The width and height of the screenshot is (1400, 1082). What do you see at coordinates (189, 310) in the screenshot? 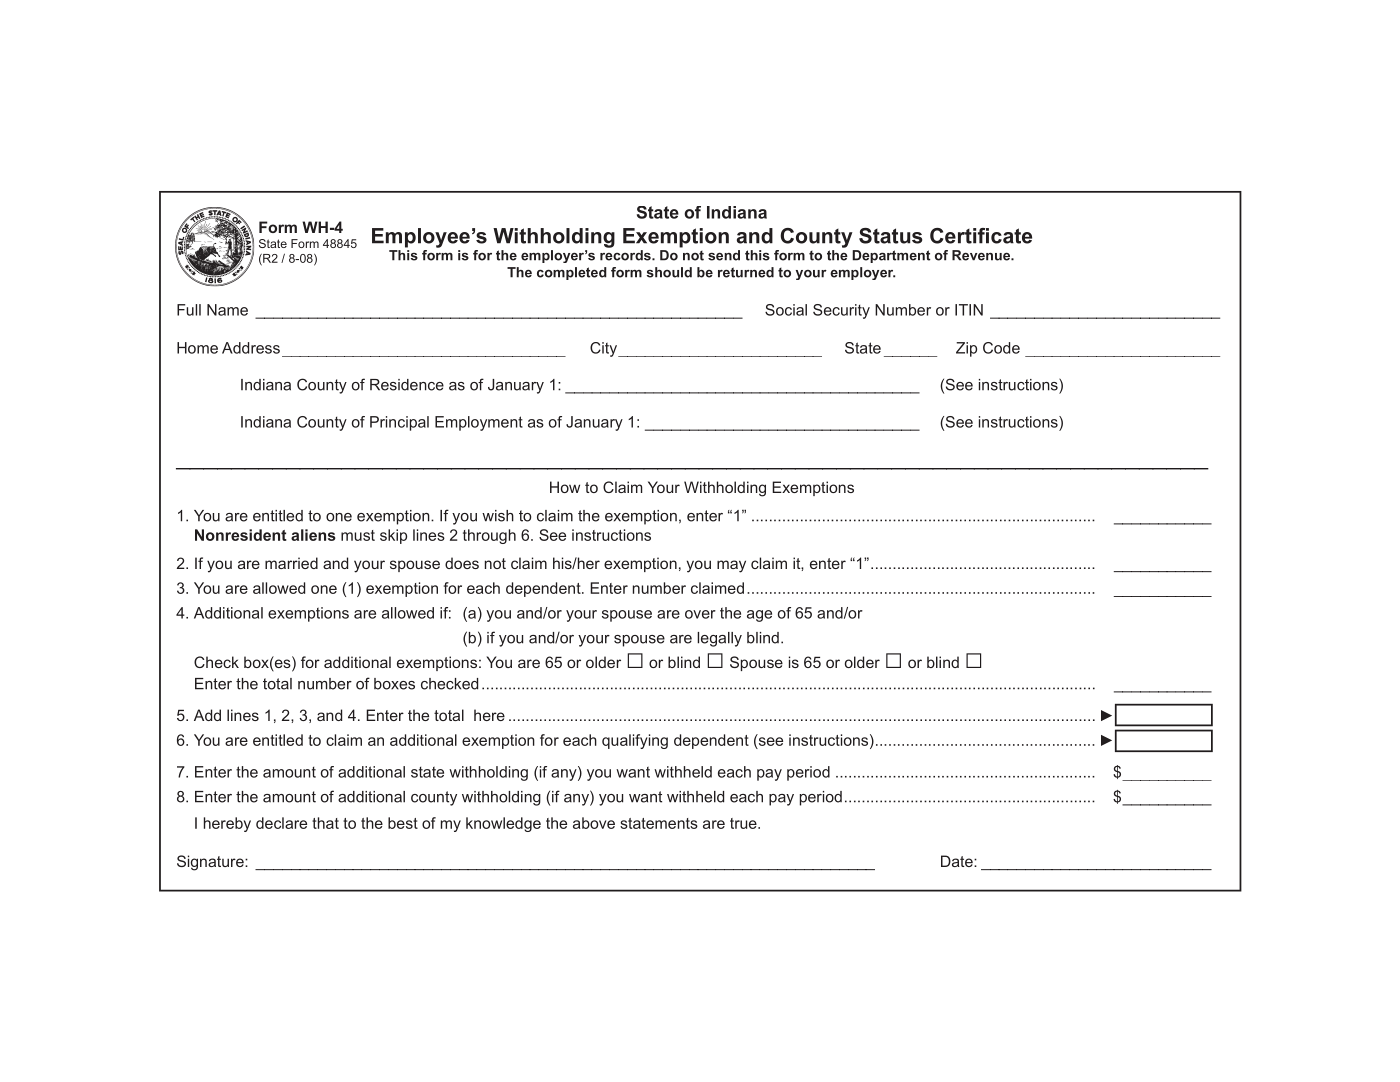
I see `Full` at bounding box center [189, 310].
